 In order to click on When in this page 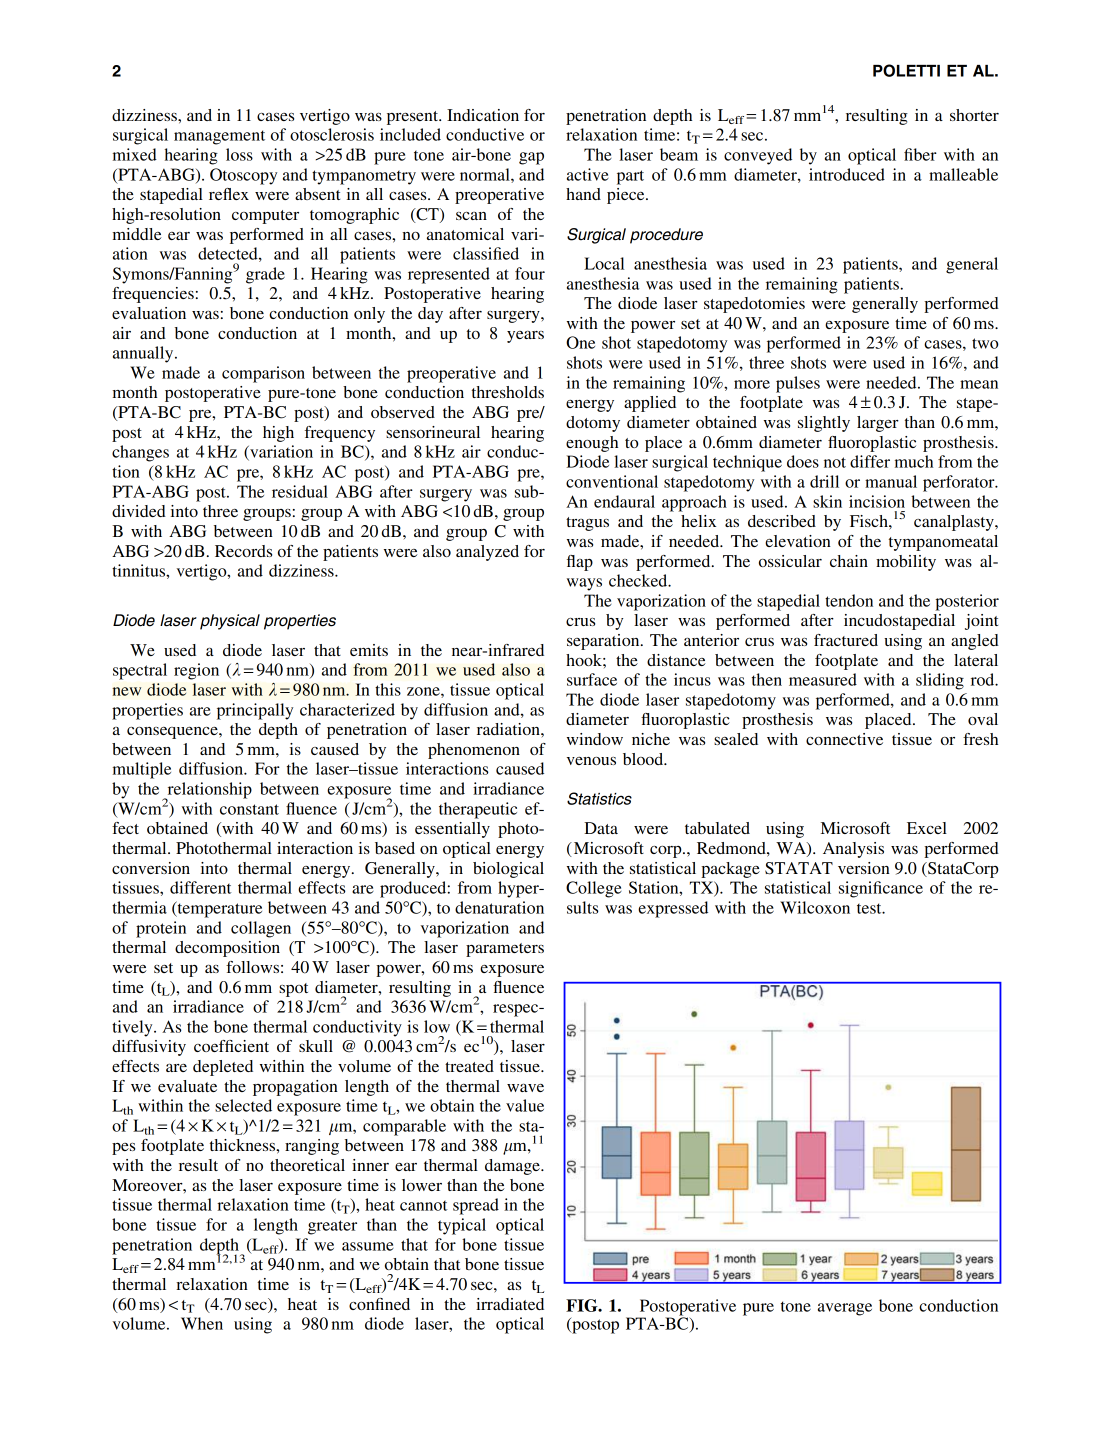, I will do `click(202, 1323)`.
